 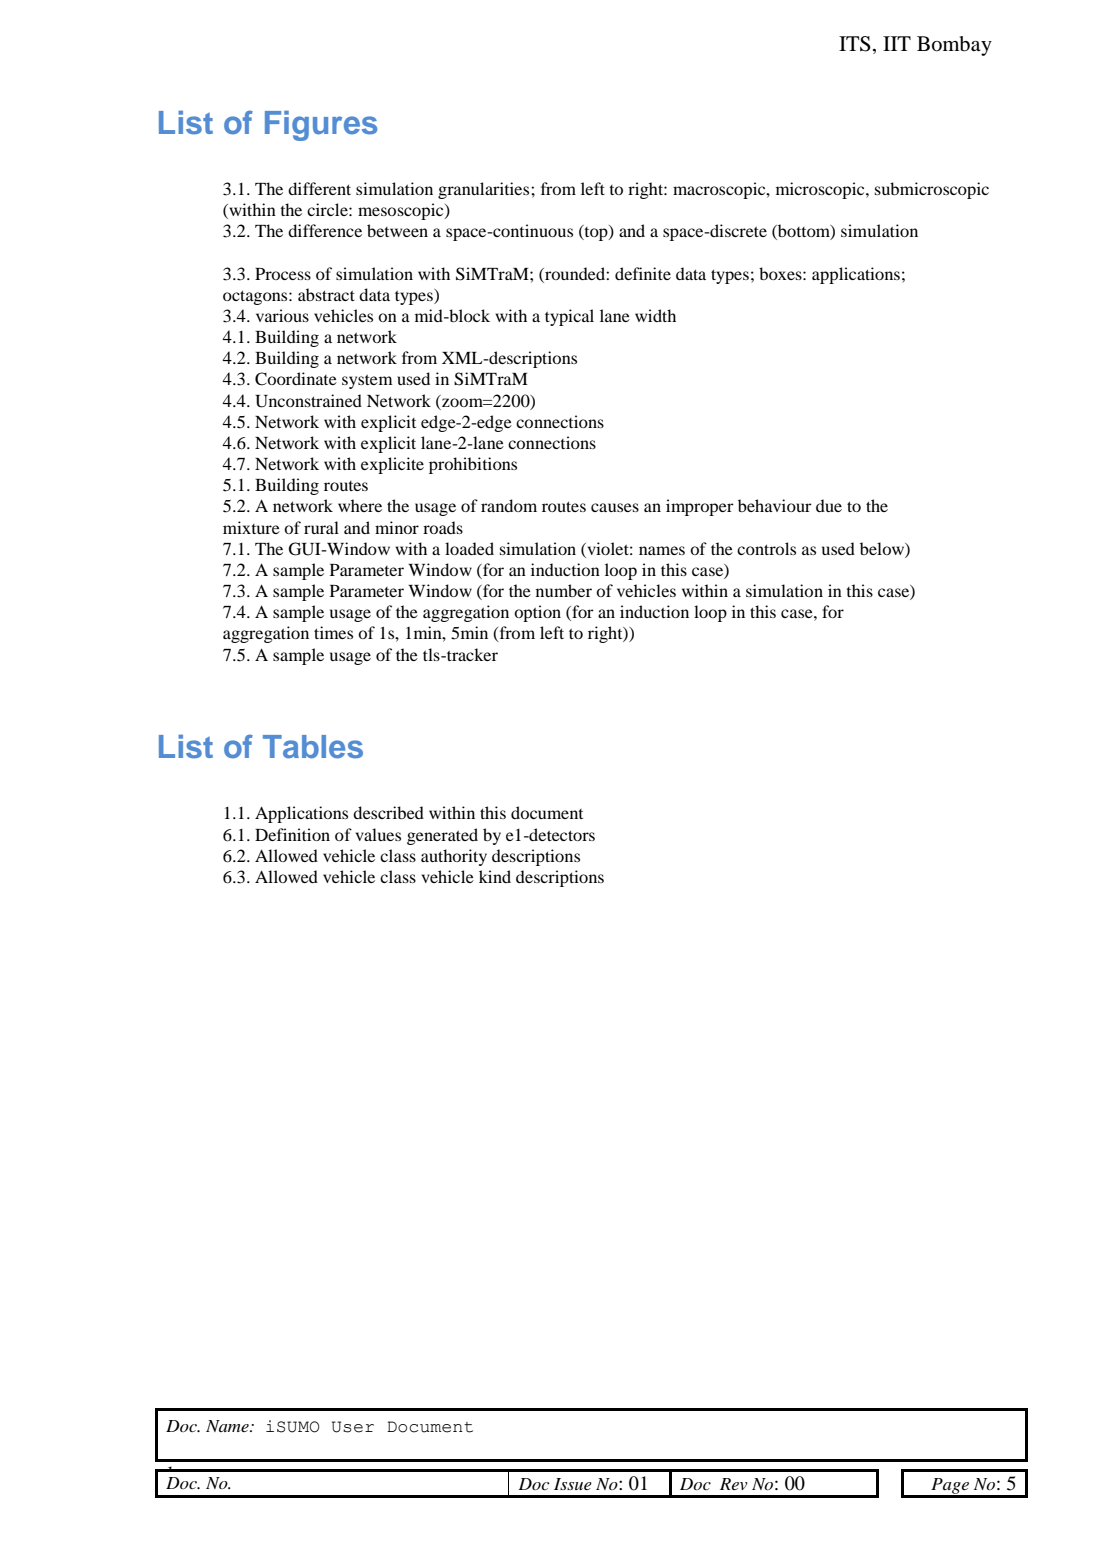 What do you see at coordinates (855, 44) in the screenshot?
I see `ITS` at bounding box center [855, 44].
